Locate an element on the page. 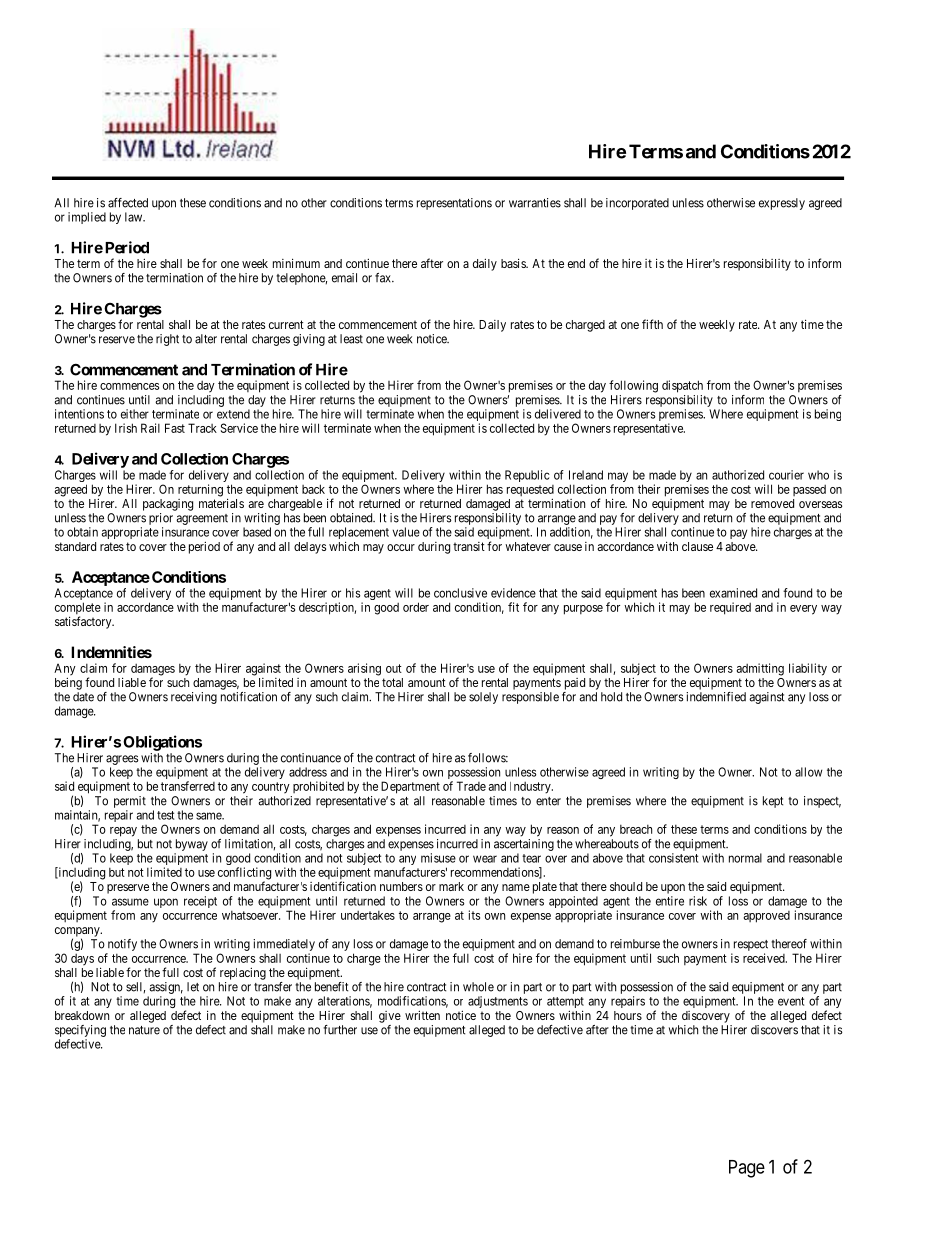  affected is located at coordinates (128, 203).
